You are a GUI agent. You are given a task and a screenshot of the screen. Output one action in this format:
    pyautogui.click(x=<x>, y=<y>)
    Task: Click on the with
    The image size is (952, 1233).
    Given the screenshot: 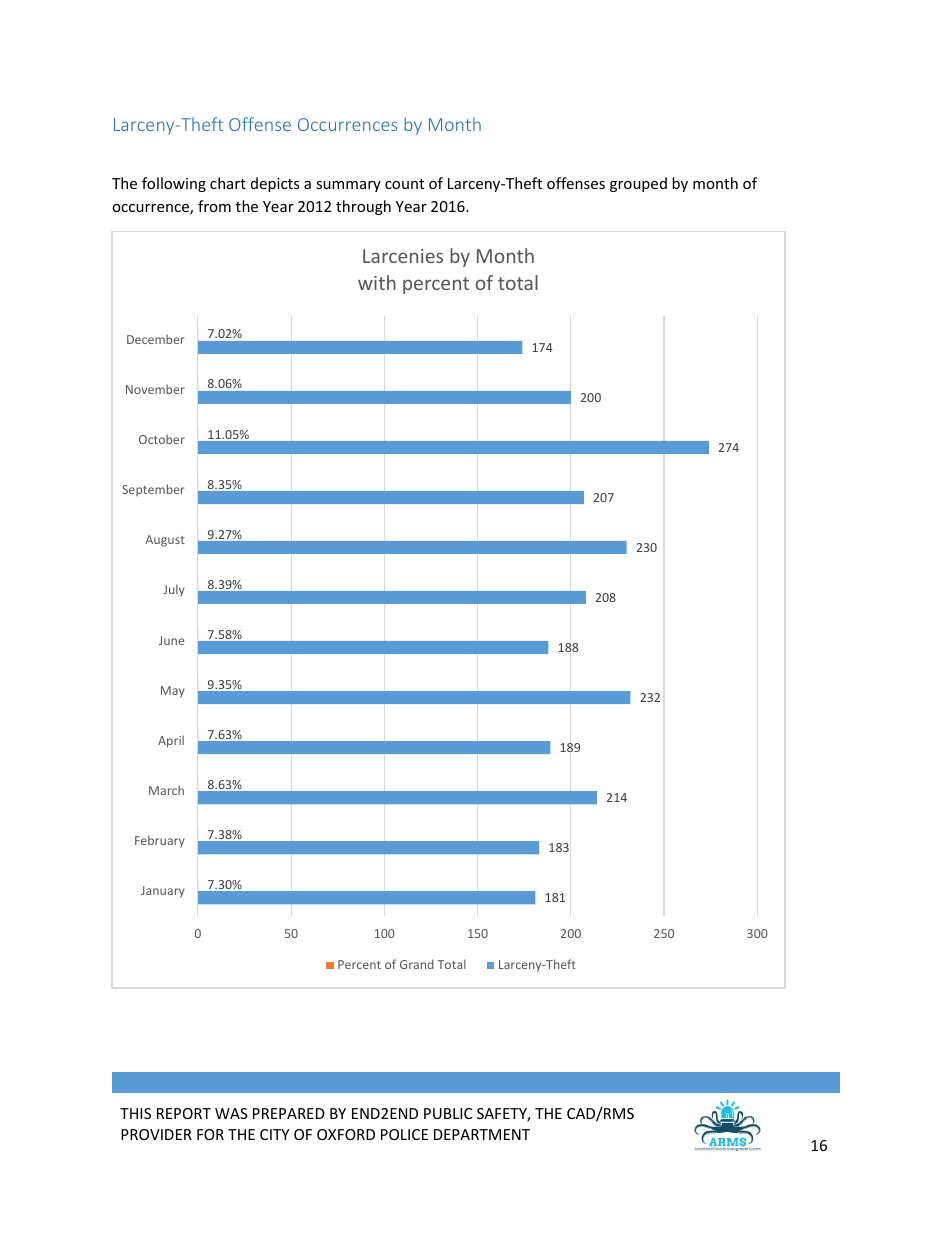 What is the action you would take?
    pyautogui.click(x=377, y=282)
